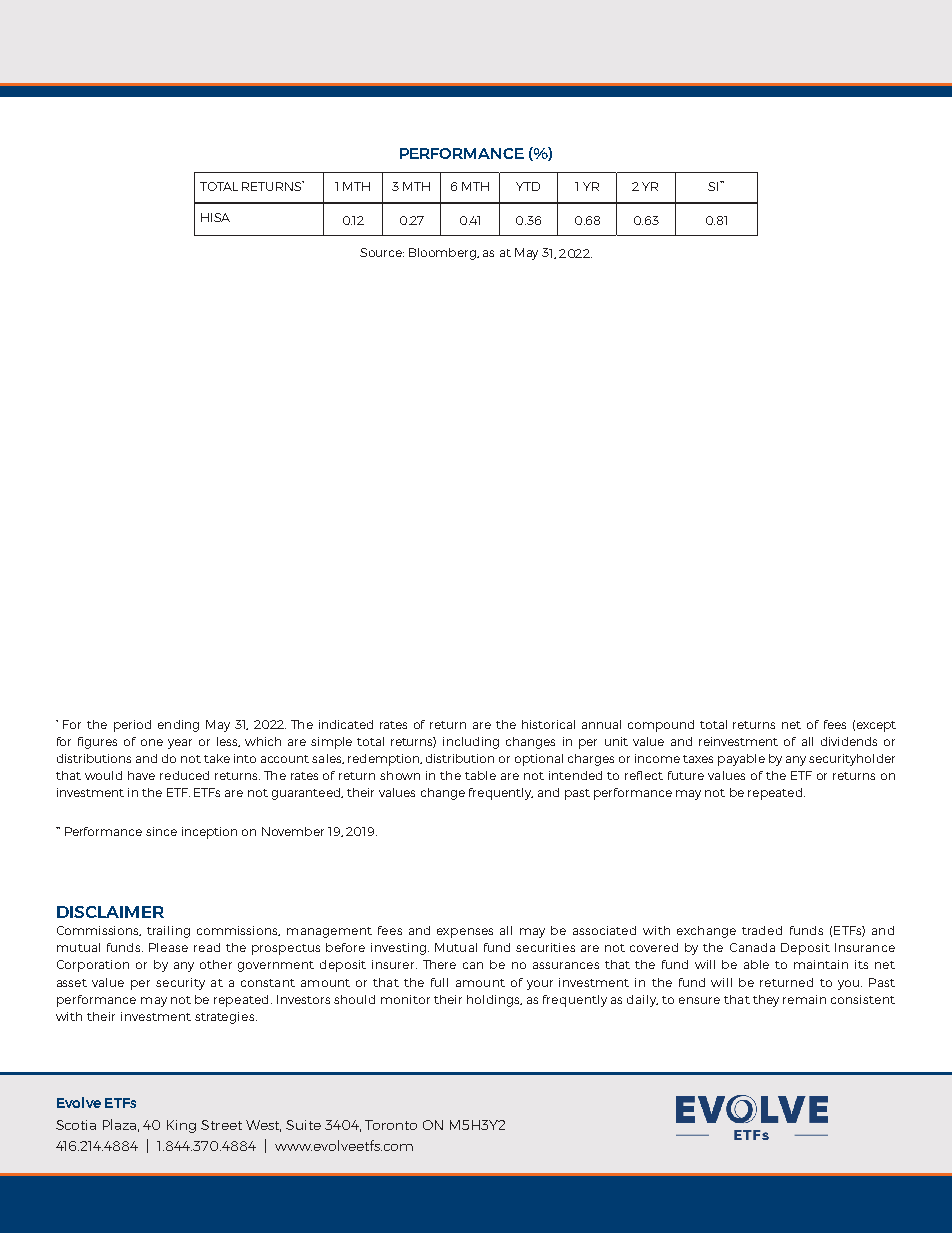  Describe the element at coordinates (443, 254) in the document. I see `Bloomberg` at that location.
